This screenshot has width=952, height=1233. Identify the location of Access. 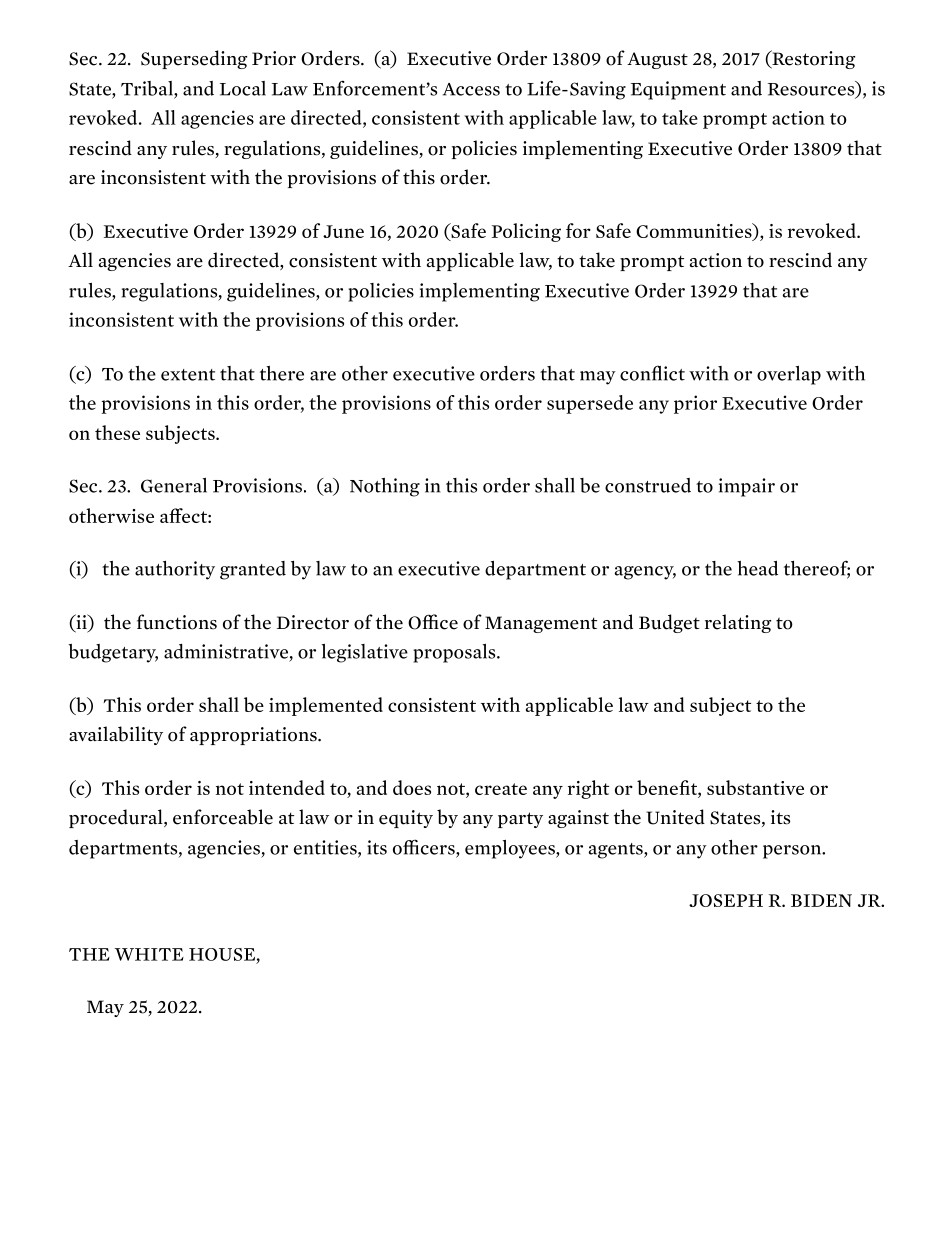
(471, 89).
